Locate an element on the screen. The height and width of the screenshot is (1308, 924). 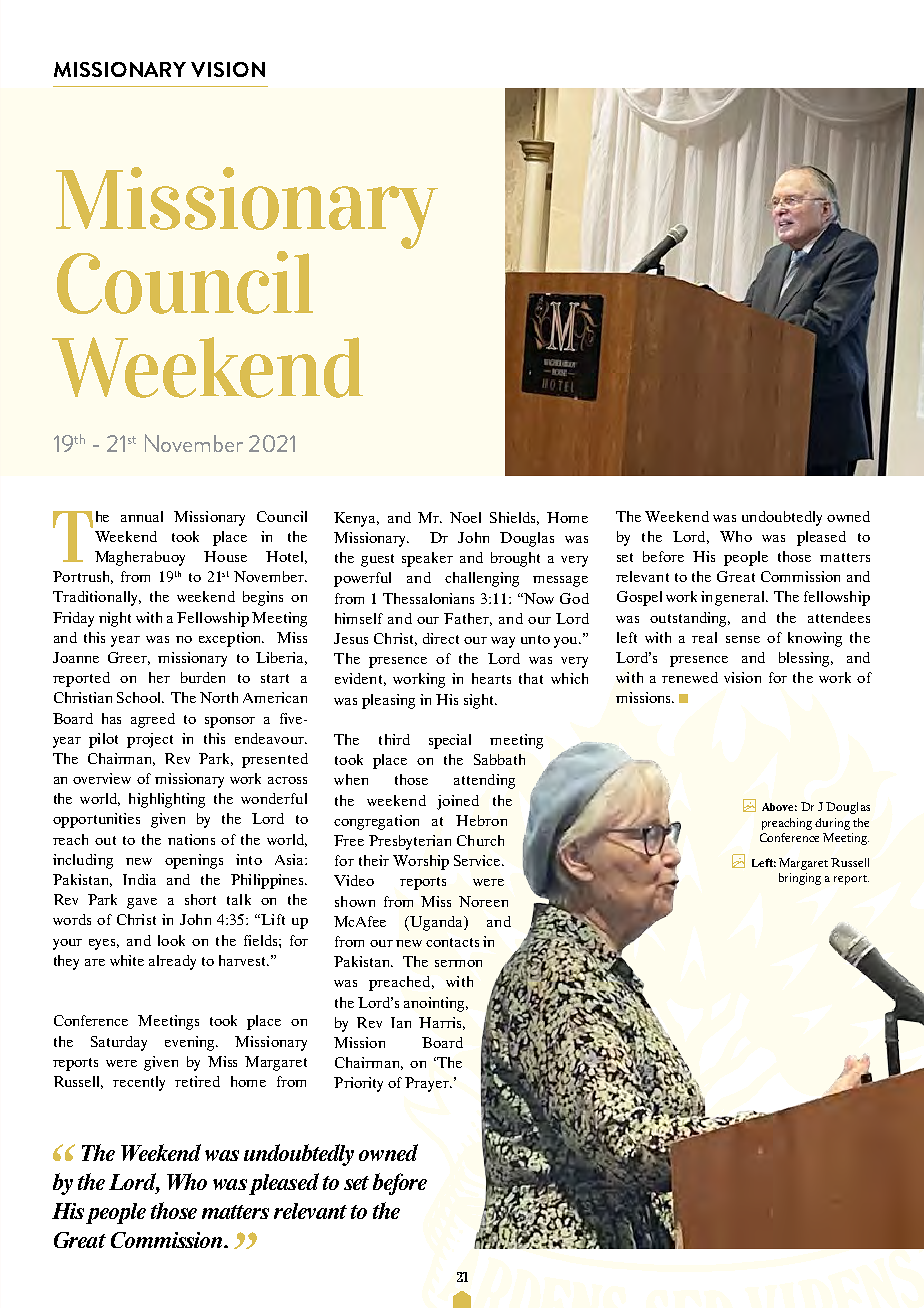
sight is located at coordinates (480, 701).
